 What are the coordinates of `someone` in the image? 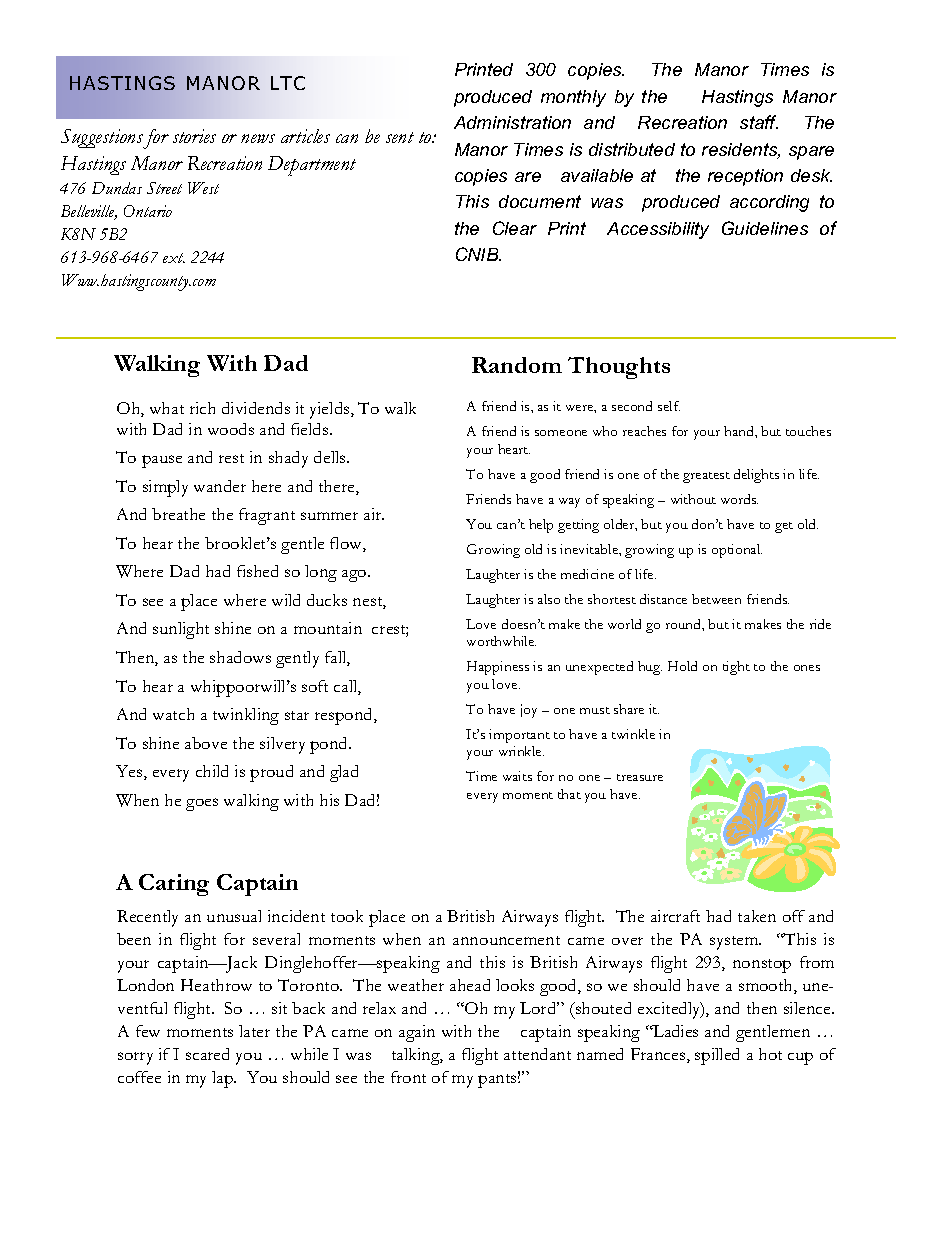 It's located at (561, 433).
